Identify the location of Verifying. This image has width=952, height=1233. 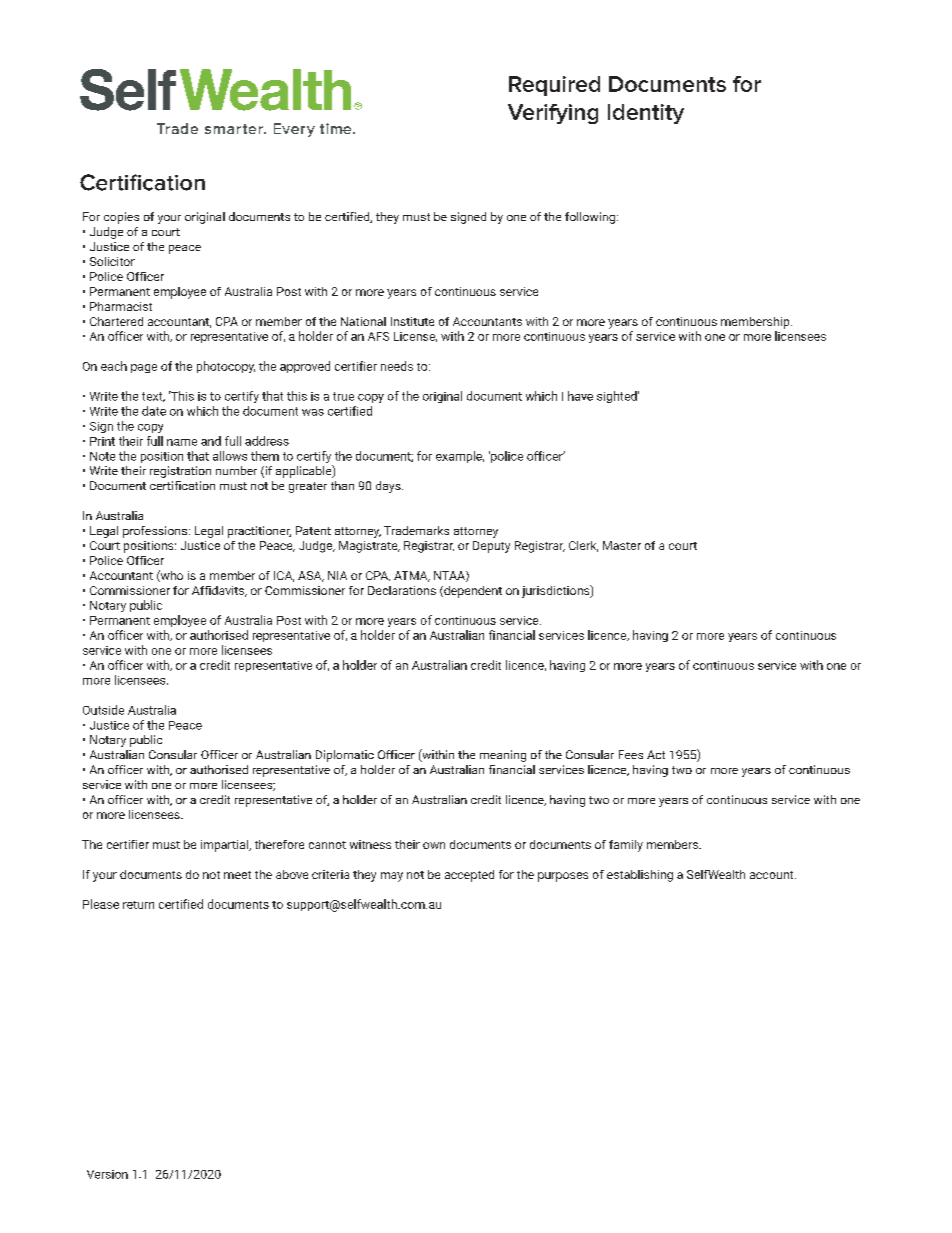
(553, 114).
